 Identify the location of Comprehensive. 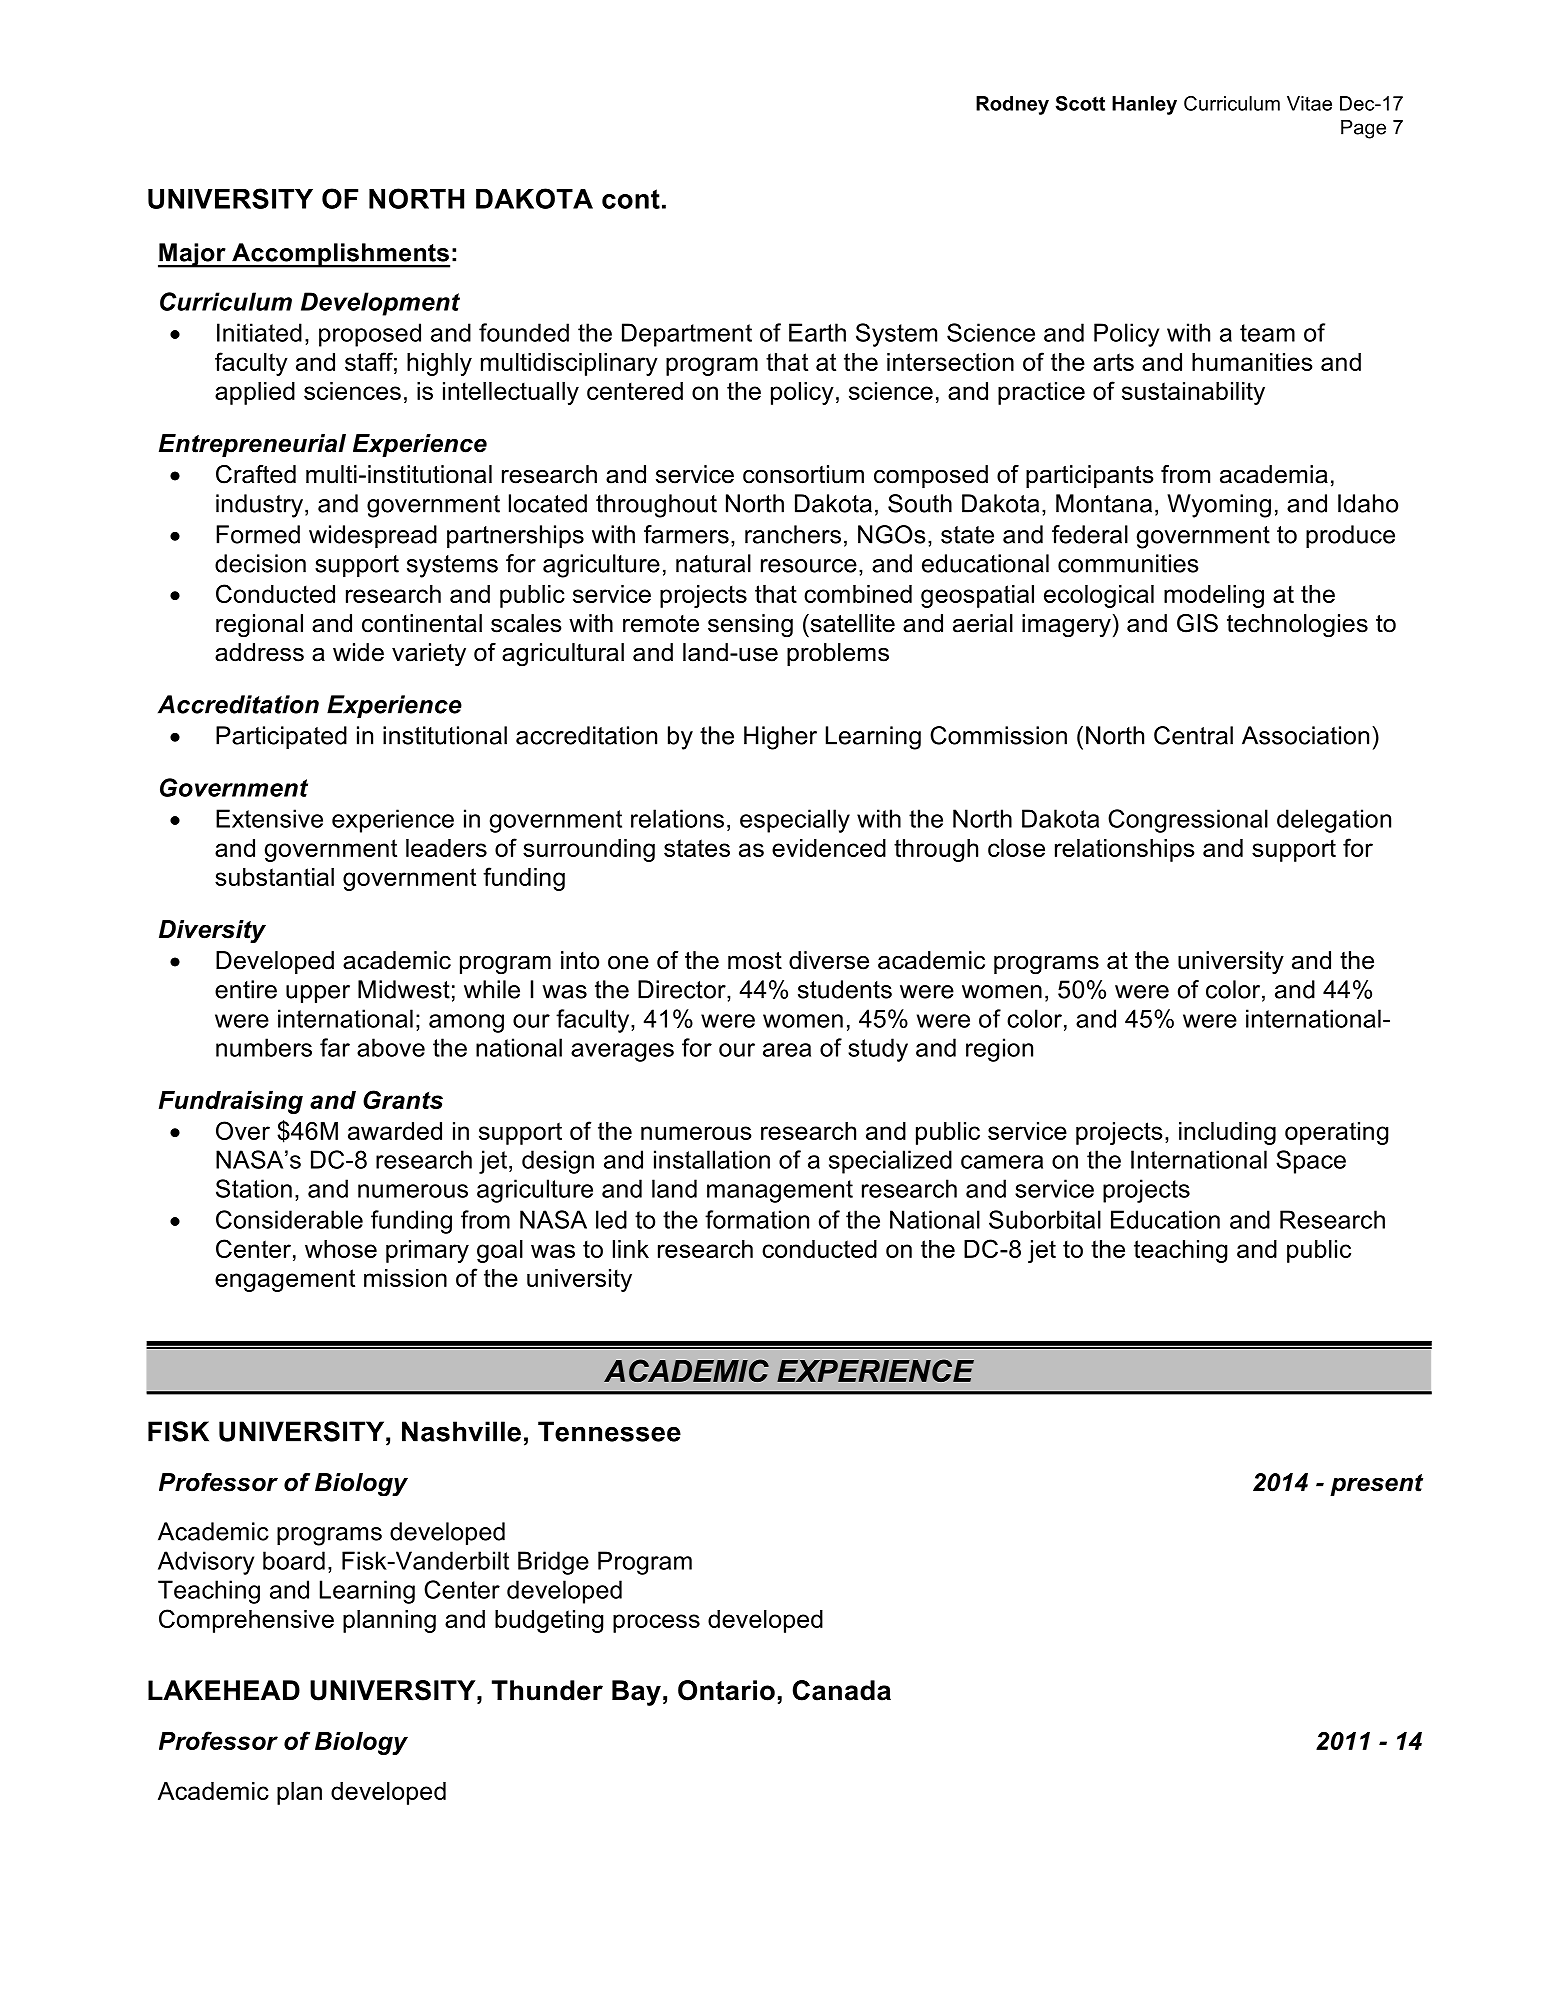
(246, 1621).
